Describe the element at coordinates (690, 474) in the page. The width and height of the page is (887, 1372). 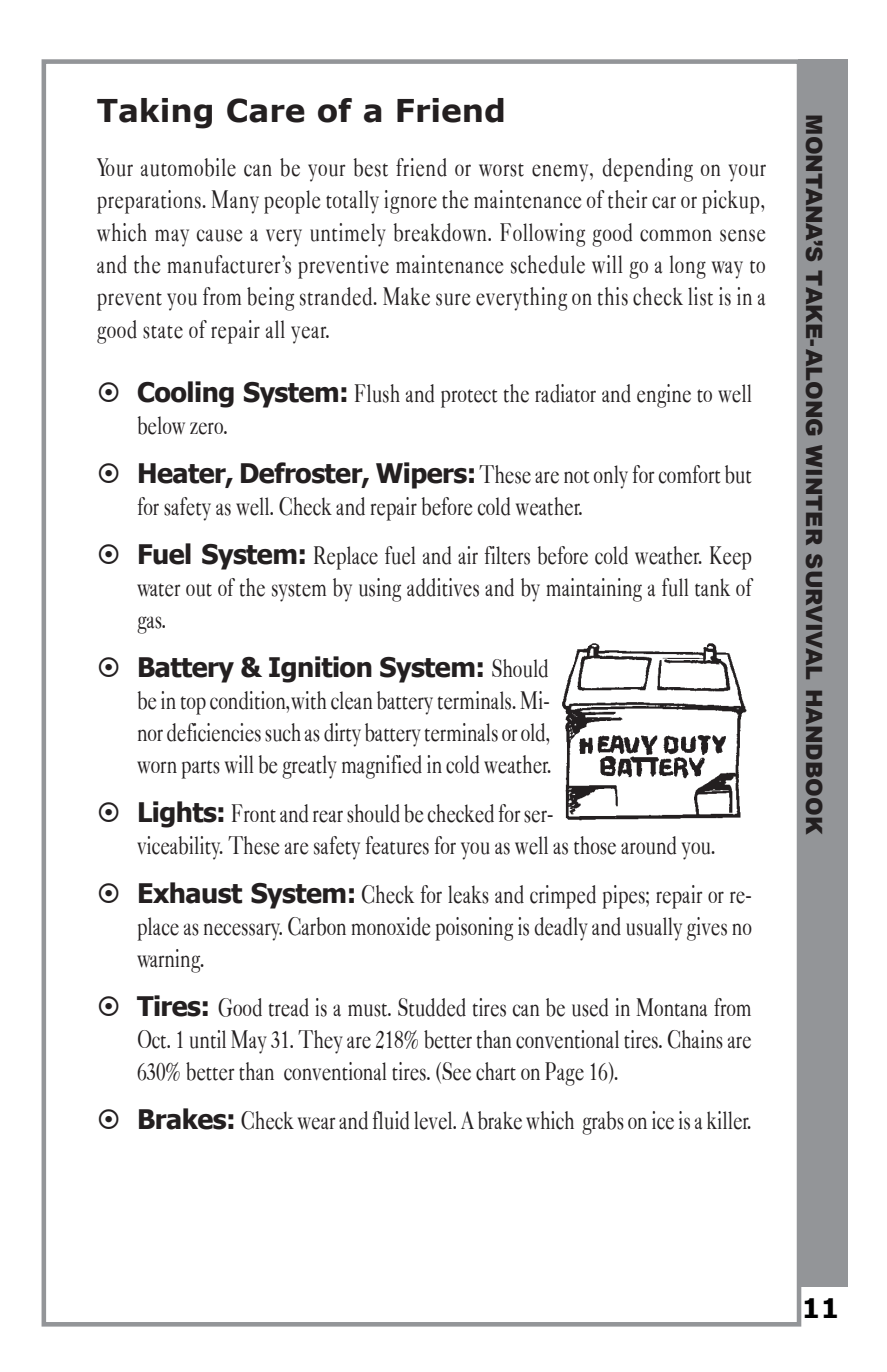
I see `comfort` at that location.
